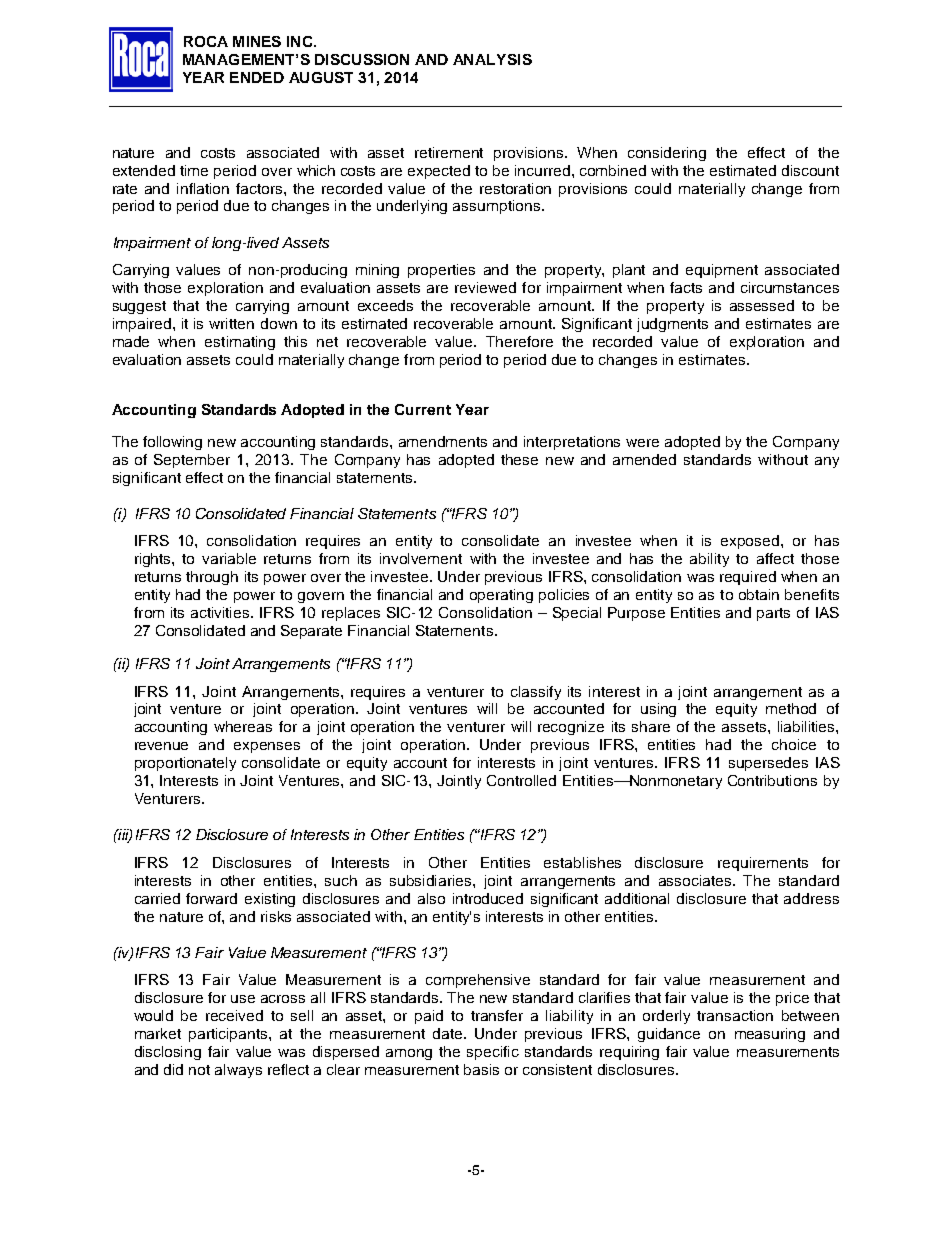 This screenshot has height=1233, width=952. Describe the element at coordinates (642, 443) in the screenshot. I see `were` at that location.
